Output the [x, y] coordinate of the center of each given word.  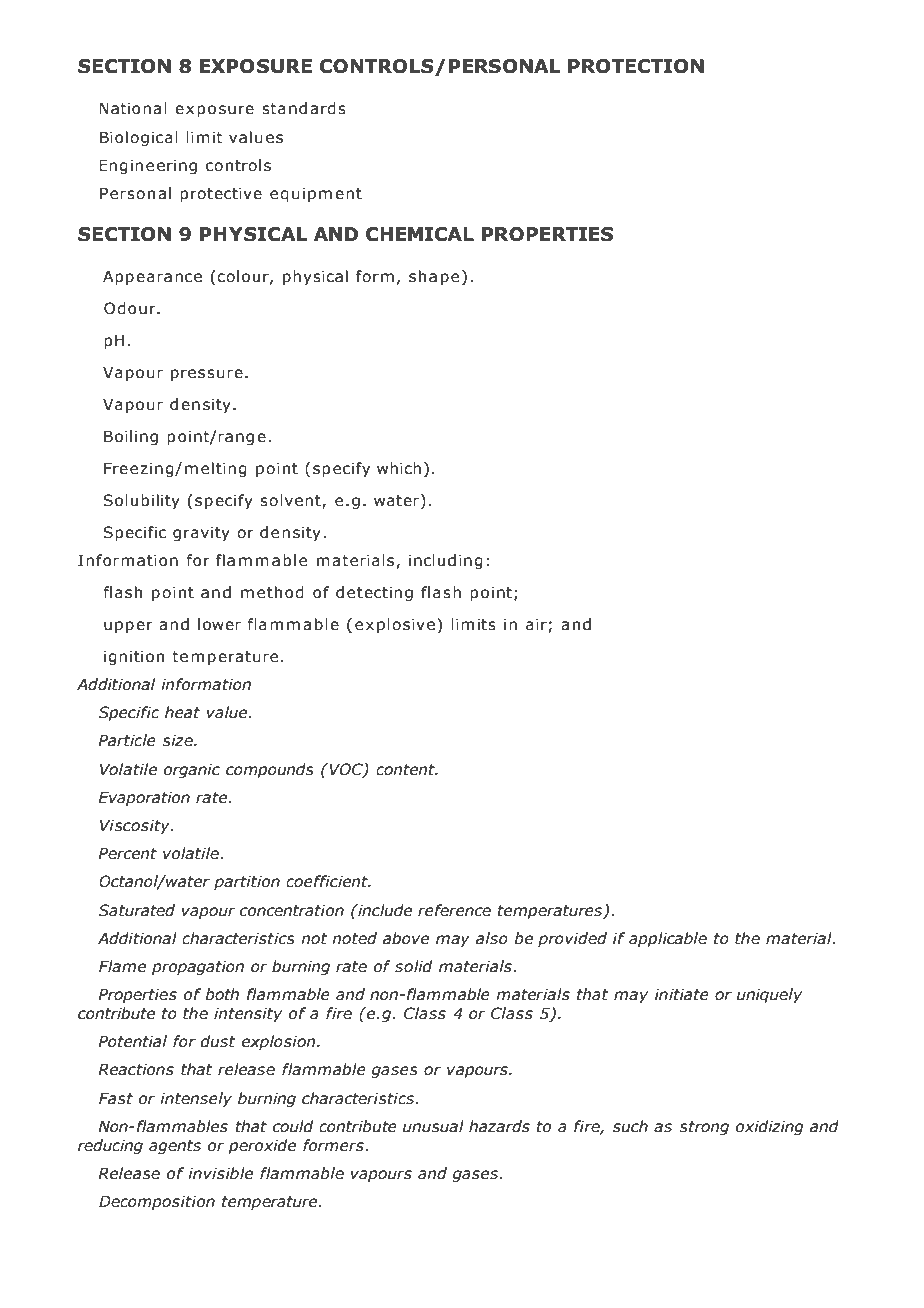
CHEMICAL [420, 234]
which [399, 468]
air [536, 624]
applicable [668, 939]
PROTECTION [636, 66]
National [133, 108]
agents [175, 1147]
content [406, 770]
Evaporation [144, 798]
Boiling [131, 437]
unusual [433, 1126]
